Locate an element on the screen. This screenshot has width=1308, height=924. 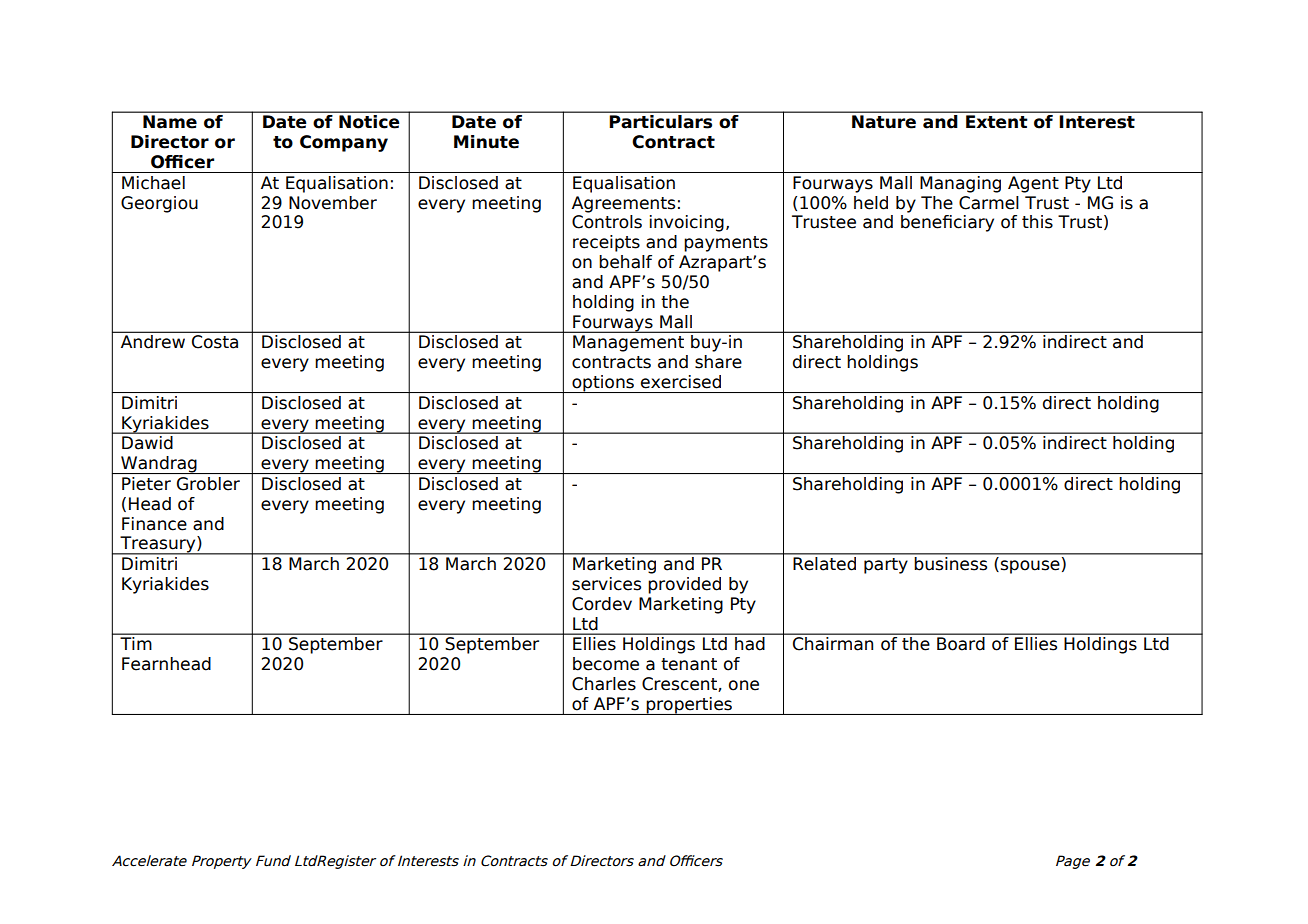
behalf is located at coordinates (625, 262).
